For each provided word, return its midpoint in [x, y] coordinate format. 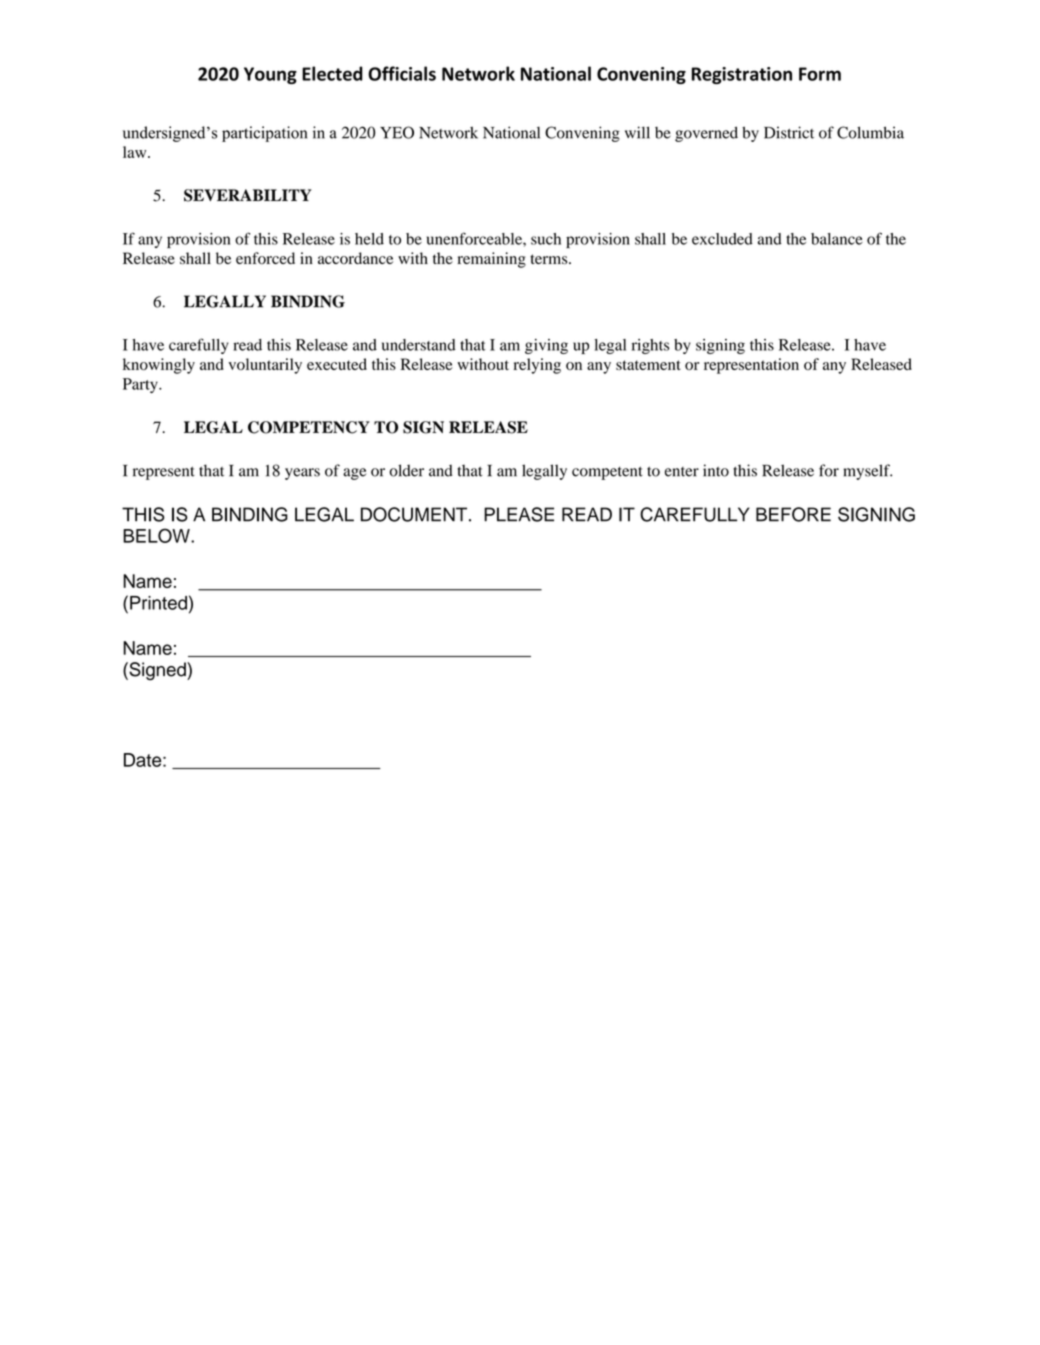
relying [537, 366]
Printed [158, 603]
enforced [265, 258]
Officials [402, 73]
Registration [742, 75]
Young [270, 75]
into [716, 470]
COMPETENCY [309, 427]
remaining [491, 260]
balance [837, 239]
